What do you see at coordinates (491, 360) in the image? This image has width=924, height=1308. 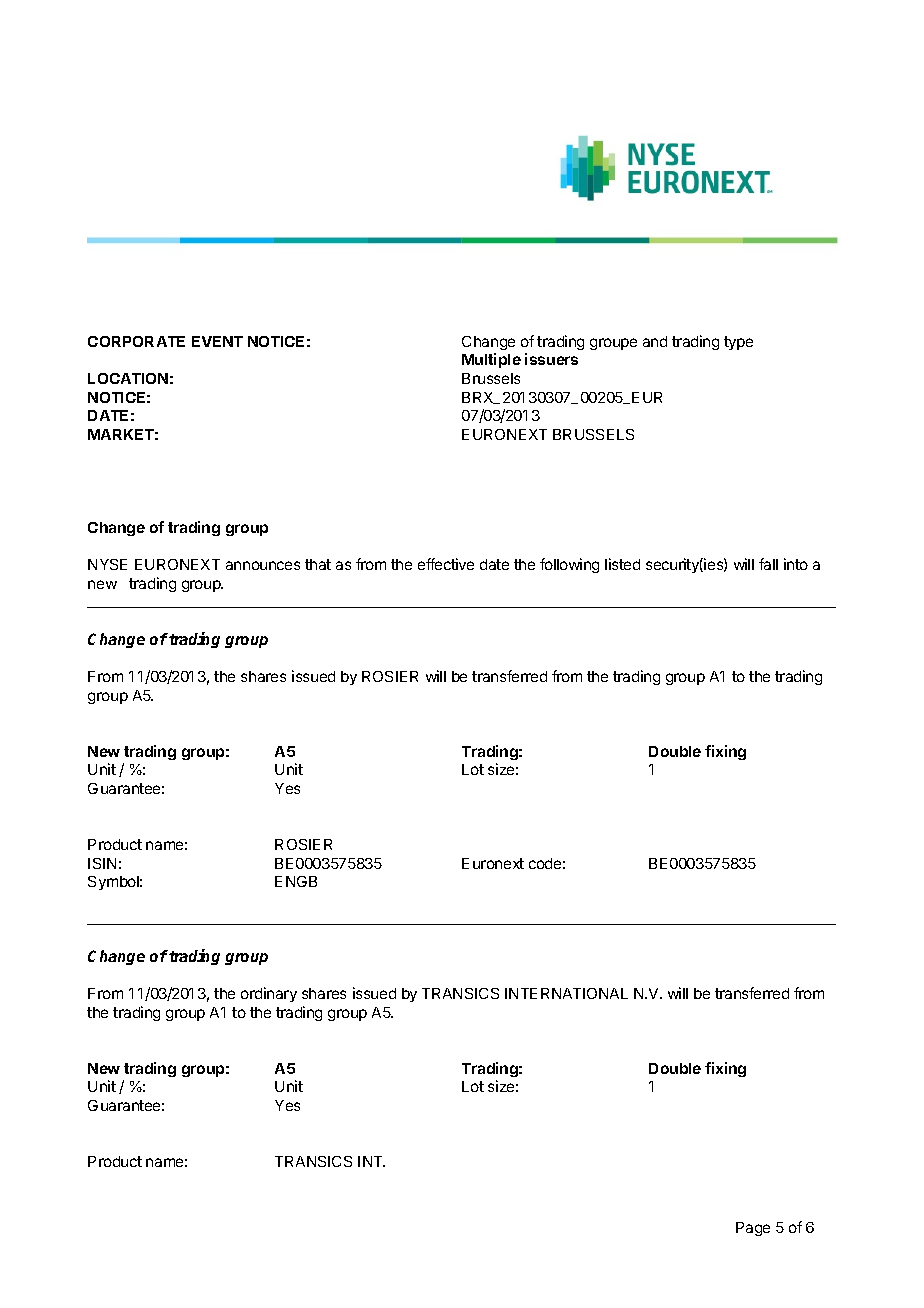 I see `Multiple` at bounding box center [491, 360].
